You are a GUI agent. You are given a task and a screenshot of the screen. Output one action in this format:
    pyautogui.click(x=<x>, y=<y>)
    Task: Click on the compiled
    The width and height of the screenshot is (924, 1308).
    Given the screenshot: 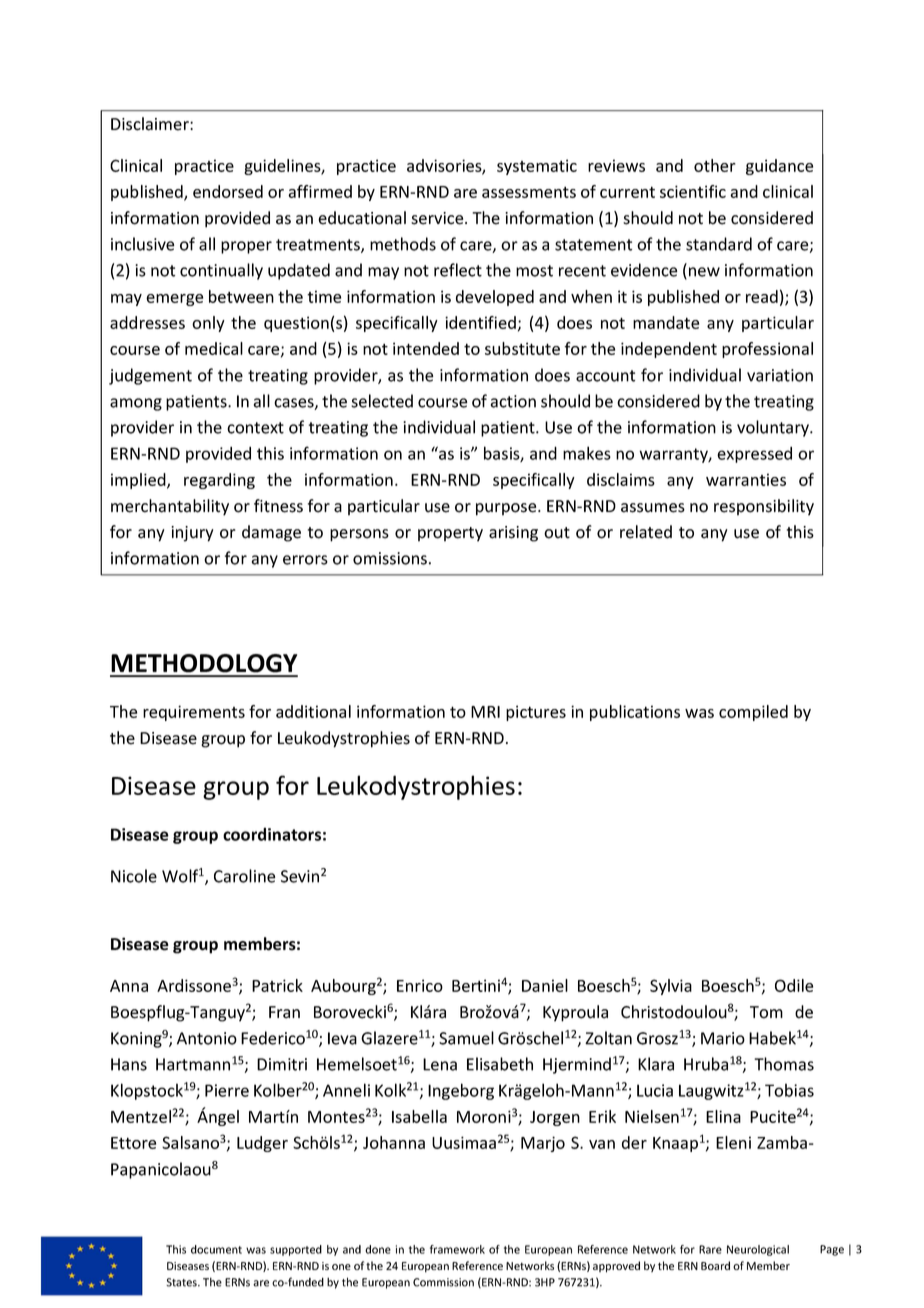 What is the action you would take?
    pyautogui.click(x=753, y=713)
